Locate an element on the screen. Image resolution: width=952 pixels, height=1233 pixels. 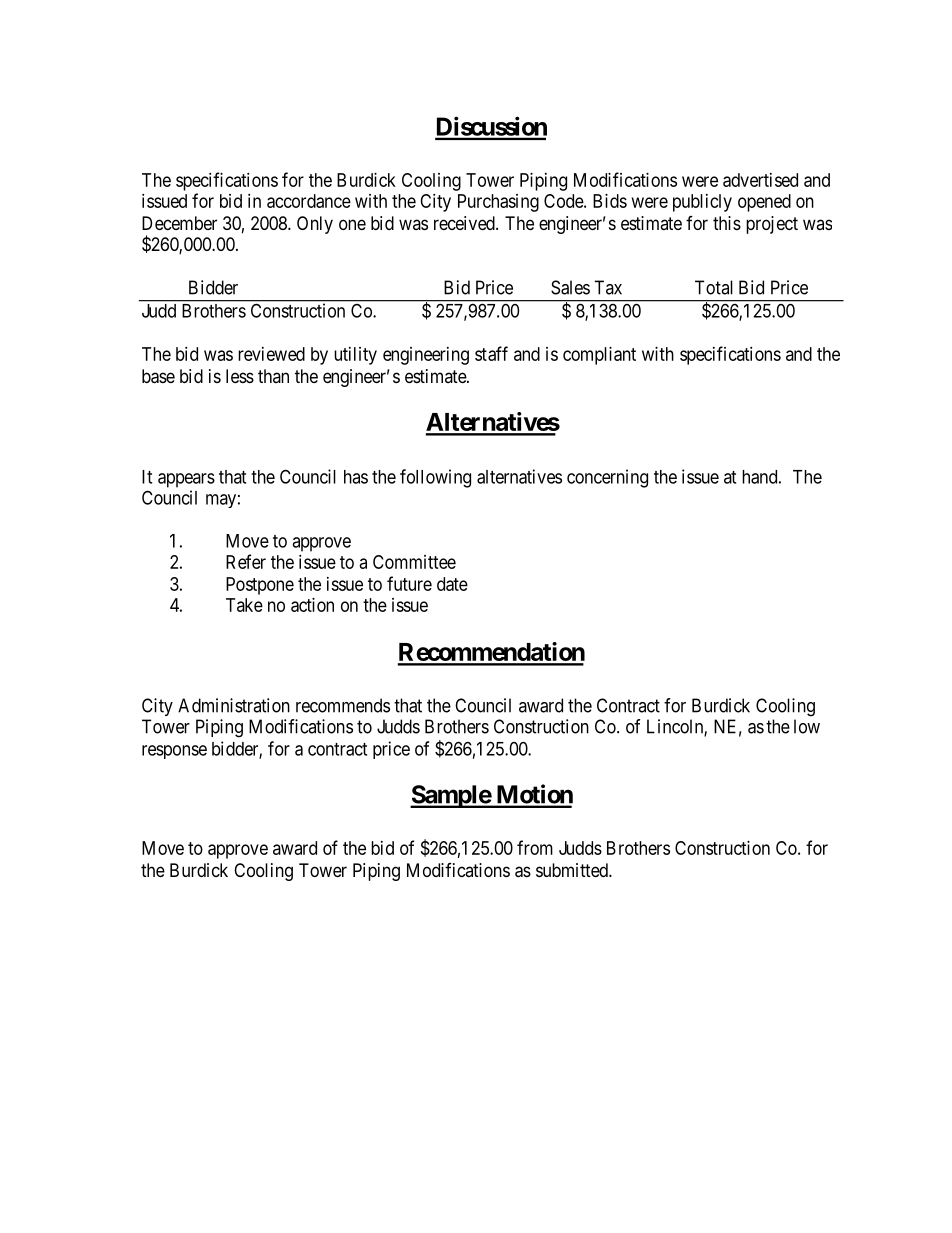
date is located at coordinates (452, 584).
